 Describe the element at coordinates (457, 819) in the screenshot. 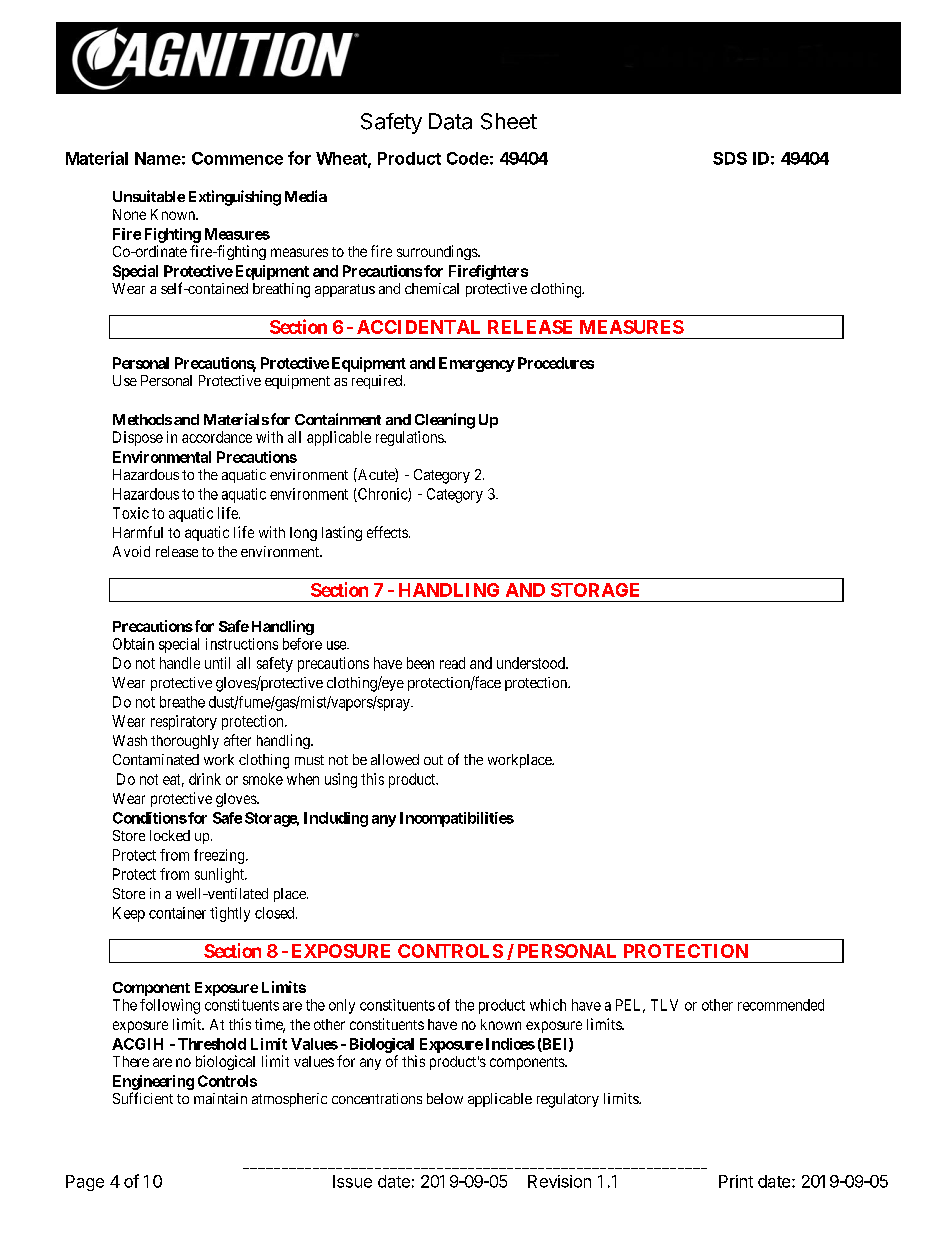

I see `Incompatibilities` at that location.
